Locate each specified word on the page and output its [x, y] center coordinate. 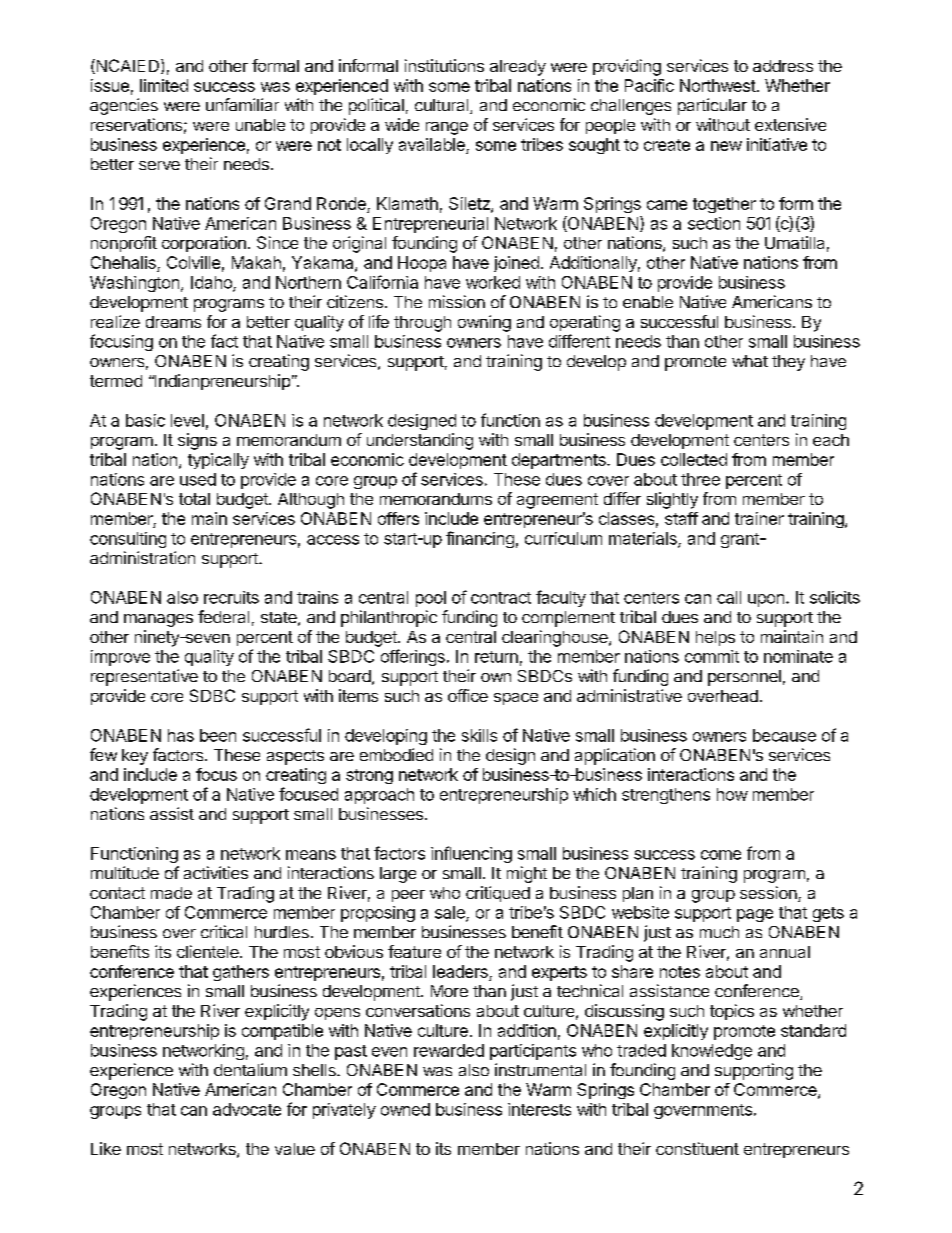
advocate [247, 1109]
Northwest [718, 85]
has [181, 735]
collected [694, 459]
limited [164, 85]
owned [405, 1109]
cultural [443, 106]
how [732, 794]
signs [197, 441]
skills [479, 735]
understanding [420, 441]
